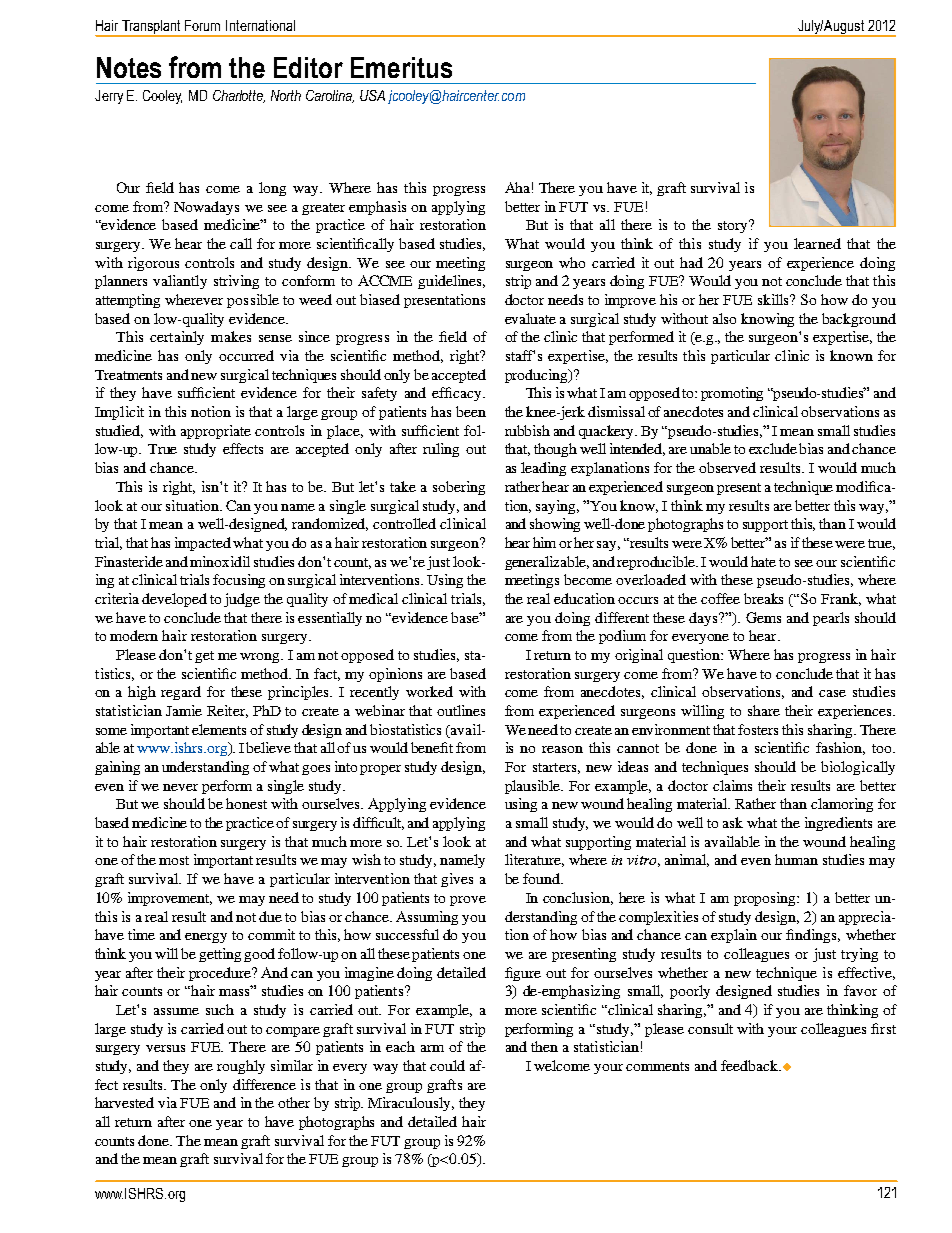 The image size is (952, 1233). I want to click on story, so click(734, 226).
